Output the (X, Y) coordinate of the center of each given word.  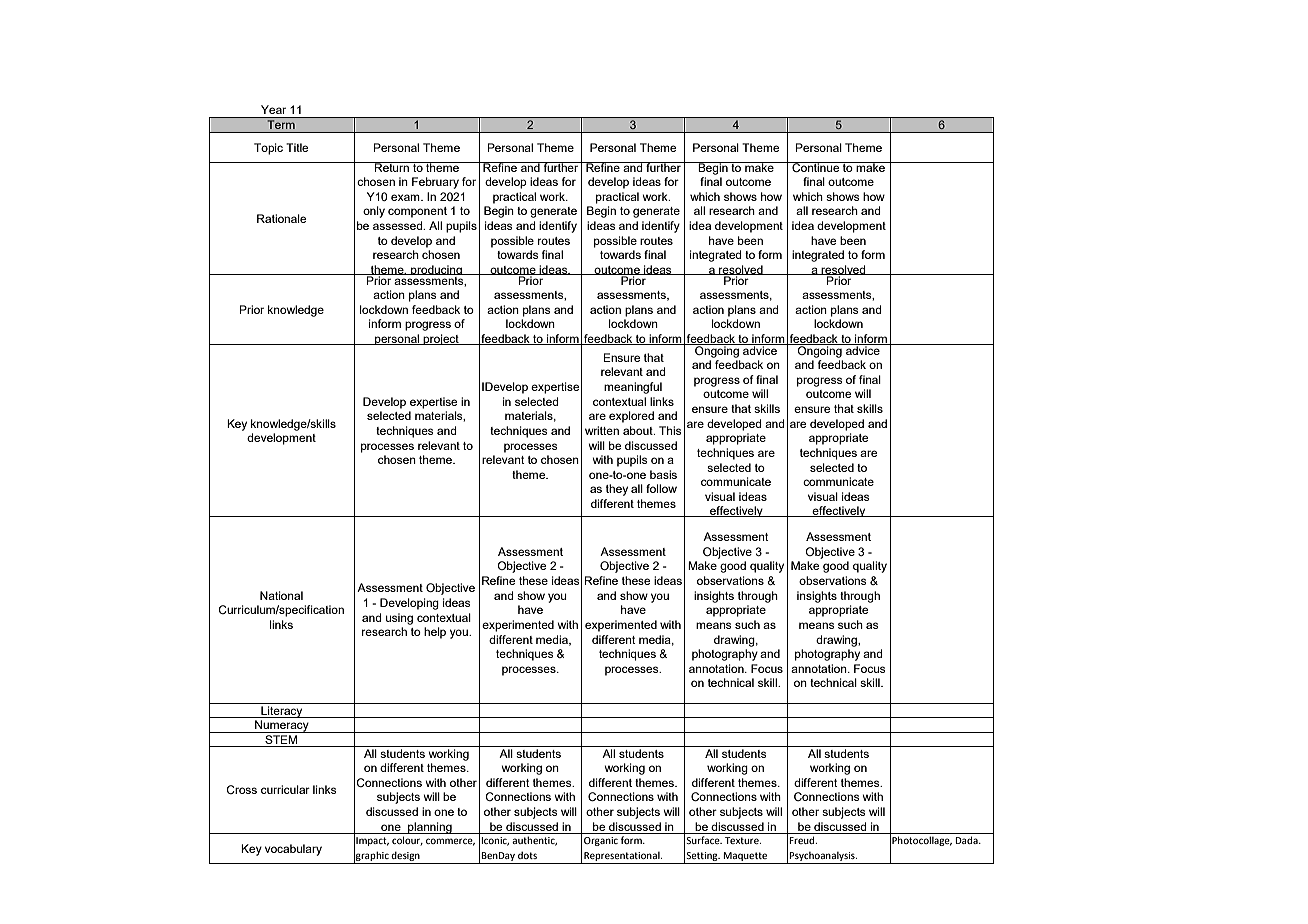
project (441, 339)
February (435, 183)
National (281, 595)
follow (661, 488)
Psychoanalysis (823, 856)
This (670, 430)
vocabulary (293, 850)
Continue (816, 167)
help (435, 633)
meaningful (633, 388)
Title (297, 147)
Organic (601, 841)
